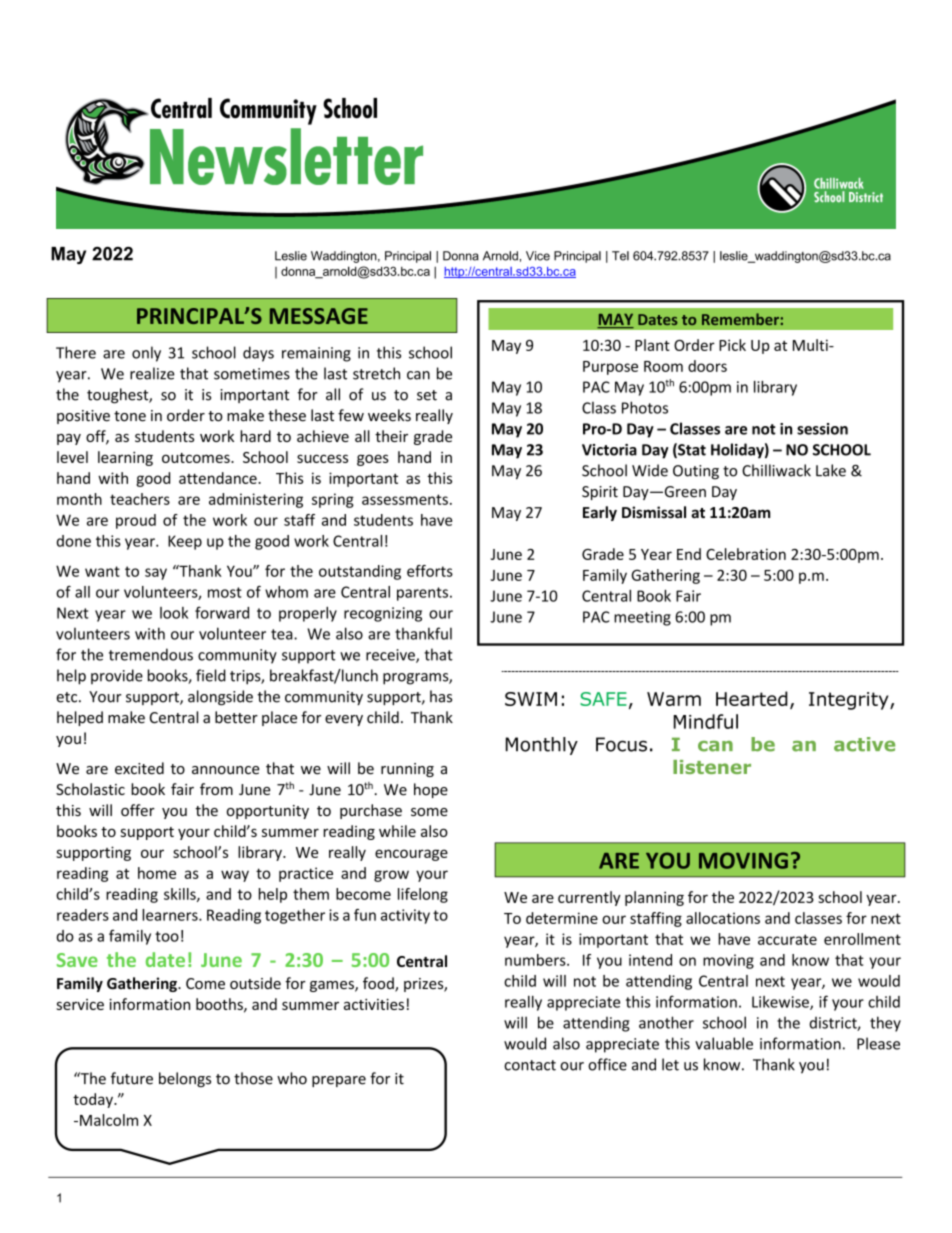  Describe the element at coordinates (185, 1079) in the document. I see `belongs` at that location.
